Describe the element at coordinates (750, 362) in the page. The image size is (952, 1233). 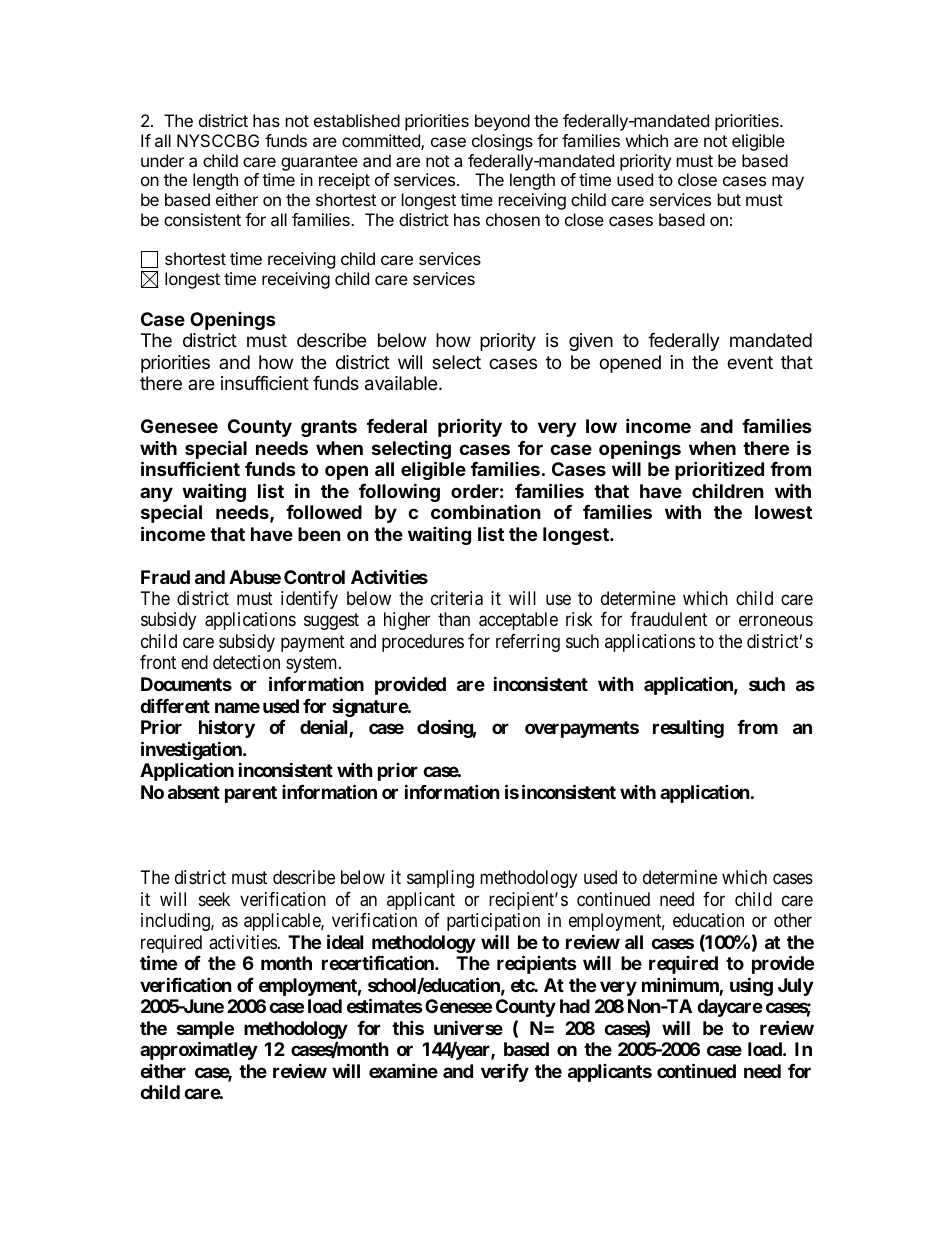
I see `event` at that location.
